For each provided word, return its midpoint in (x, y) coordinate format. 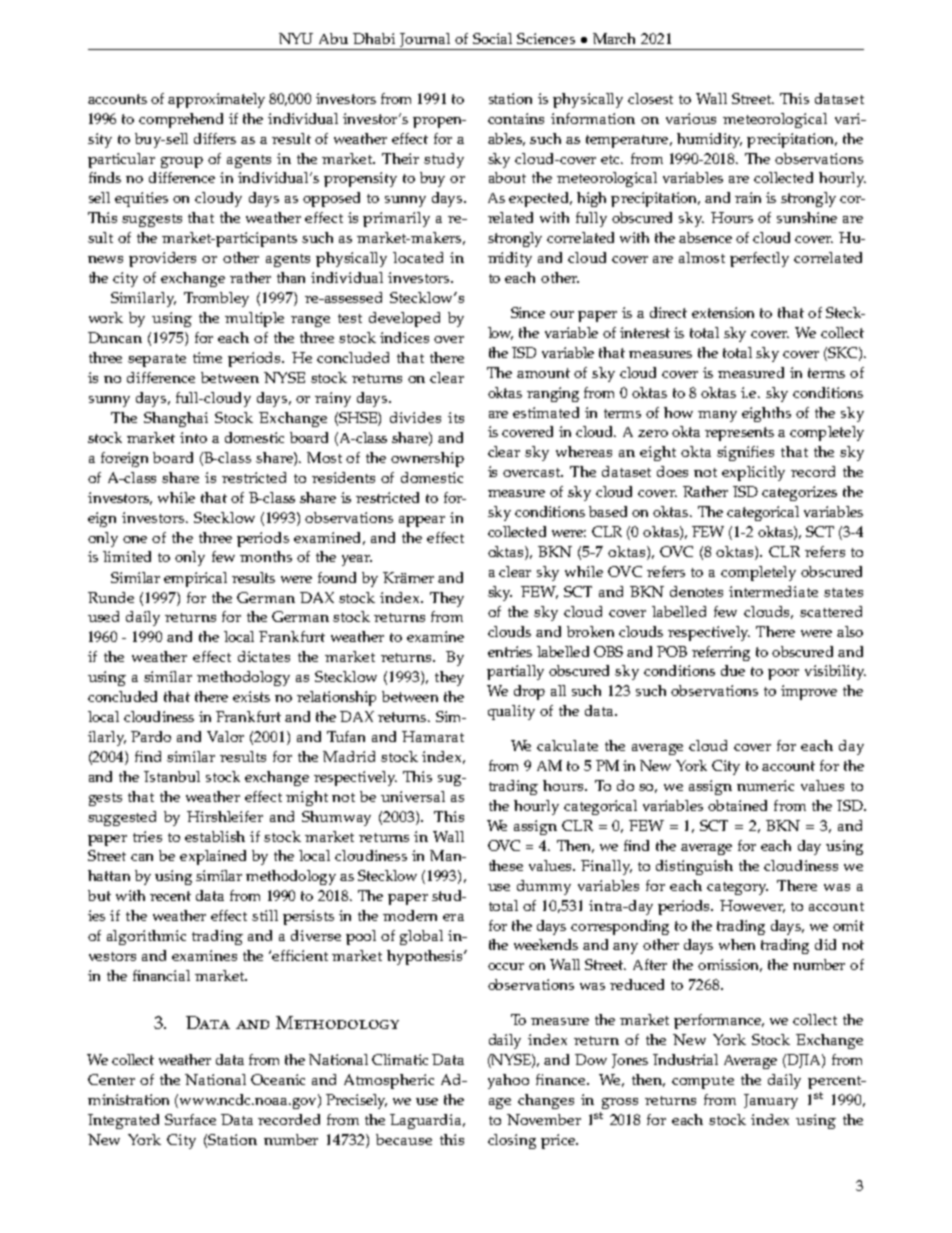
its (456, 417)
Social (492, 38)
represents (739, 434)
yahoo (508, 1081)
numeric (765, 785)
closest (650, 98)
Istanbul (172, 776)
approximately (216, 100)
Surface (190, 1119)
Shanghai (176, 419)
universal (413, 796)
